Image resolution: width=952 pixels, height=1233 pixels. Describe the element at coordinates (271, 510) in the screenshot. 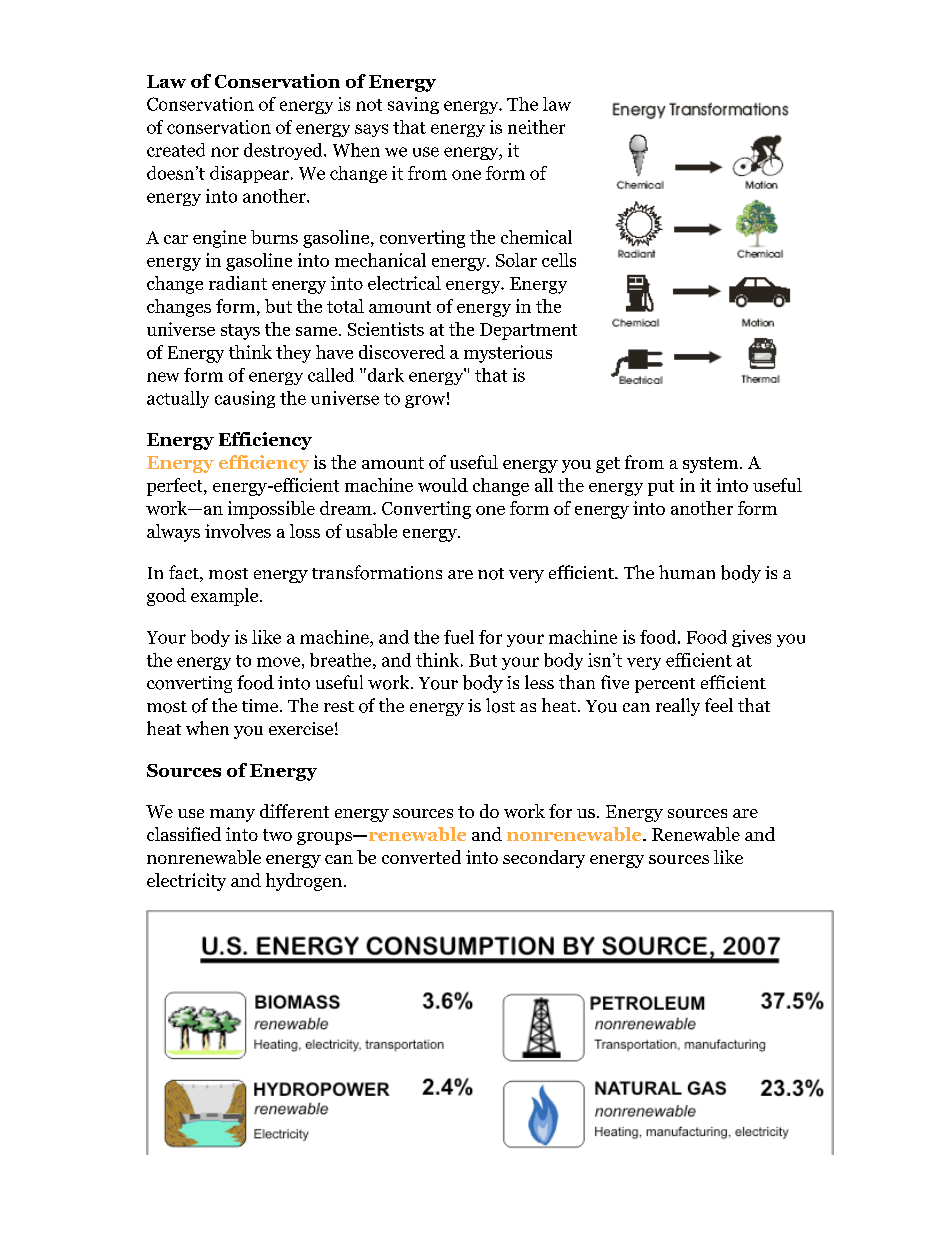

I see `impossible` at that location.
